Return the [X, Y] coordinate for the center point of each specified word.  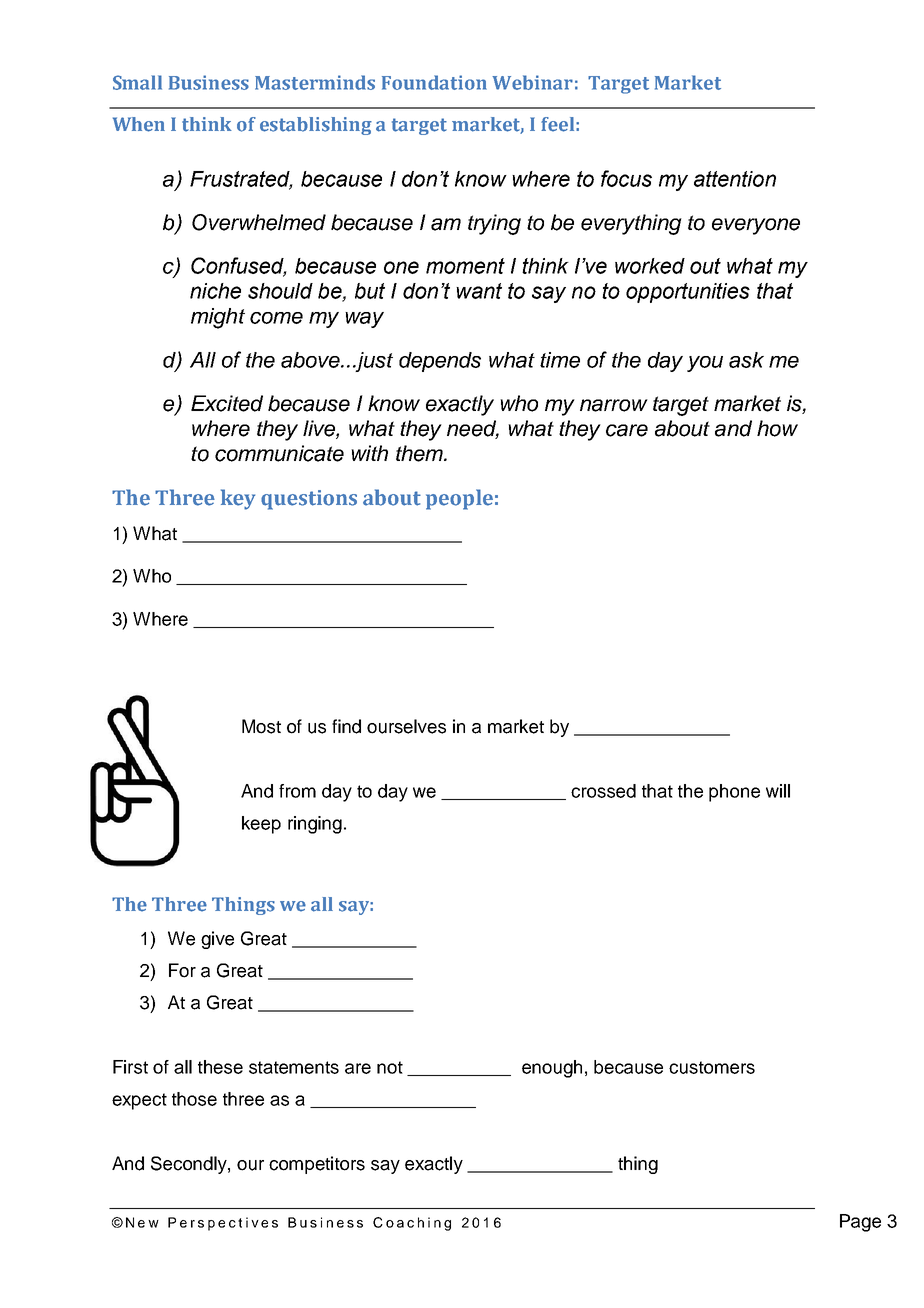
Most [261, 726]
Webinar [532, 82]
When [139, 124]
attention [735, 179]
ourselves [406, 726]
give [217, 940]
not [390, 1067]
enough [552, 1069]
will [778, 791]
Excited [227, 403]
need [473, 429]
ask [746, 360]
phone [734, 793]
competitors [317, 1165]
